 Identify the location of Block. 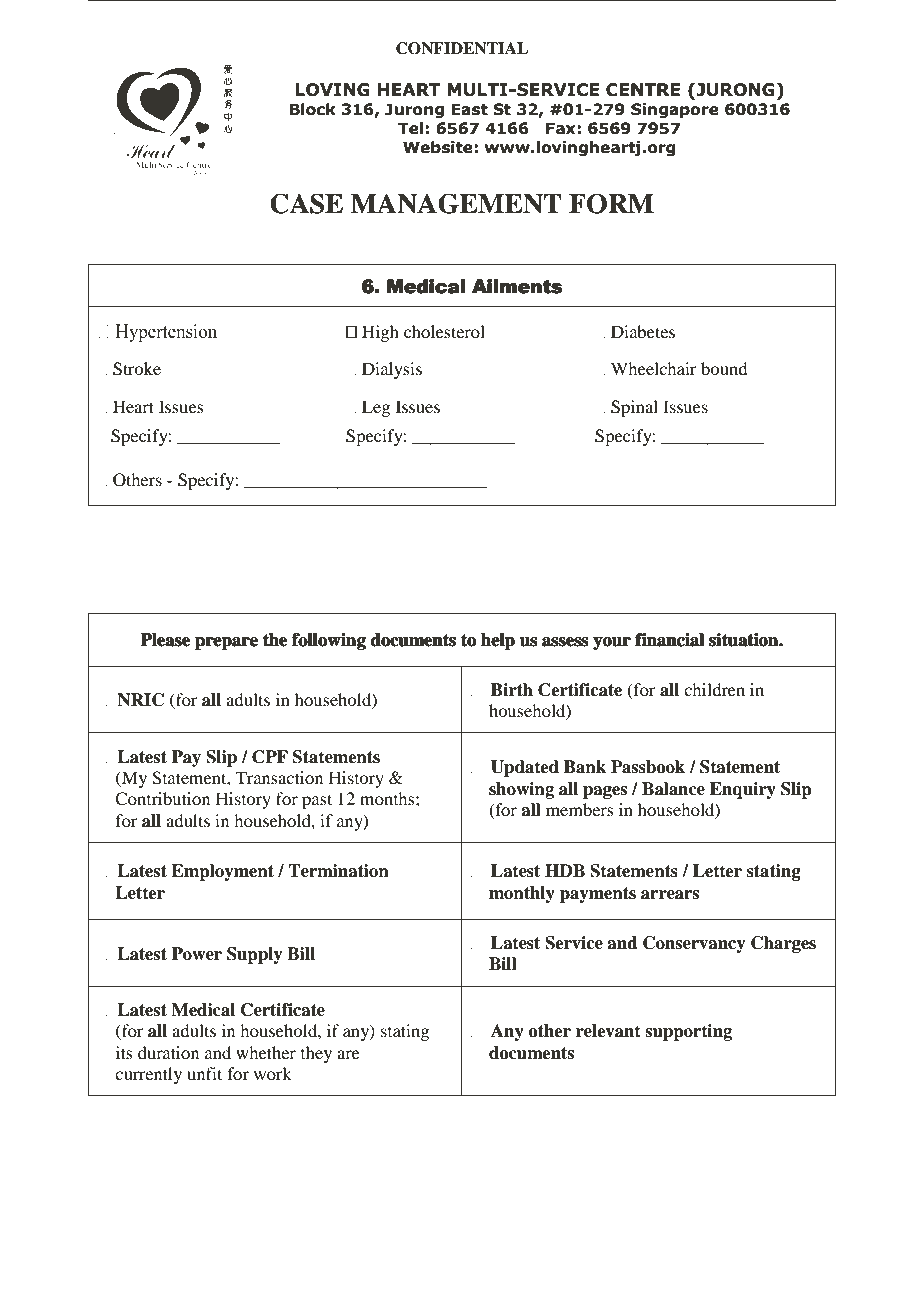
(313, 109).
